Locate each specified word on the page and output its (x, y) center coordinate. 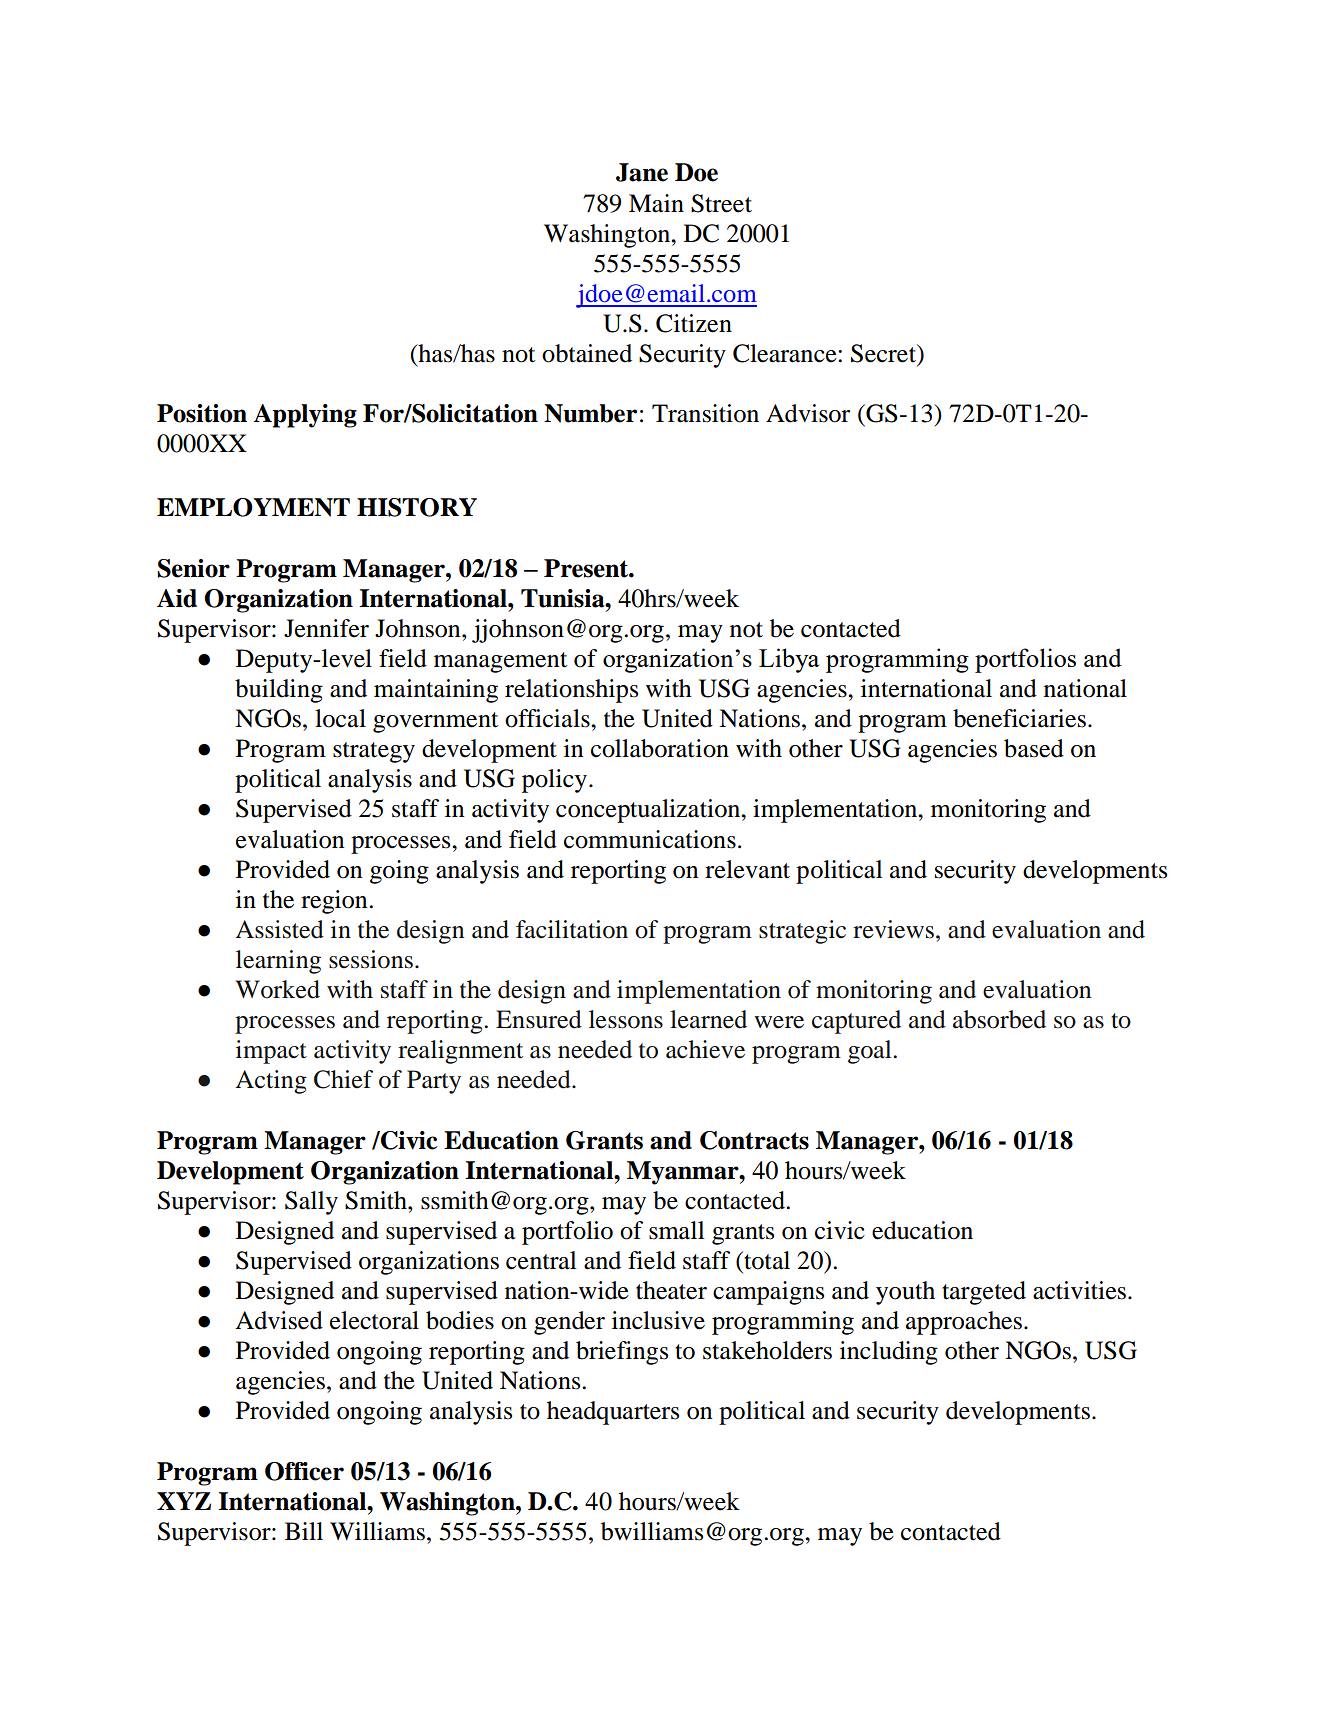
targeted (984, 1293)
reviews (893, 929)
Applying (305, 416)
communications (650, 839)
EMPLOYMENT (253, 507)
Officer (304, 1471)
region (335, 902)
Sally (311, 1203)
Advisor (808, 413)
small (677, 1230)
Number (590, 413)
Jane (642, 172)
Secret (884, 353)
